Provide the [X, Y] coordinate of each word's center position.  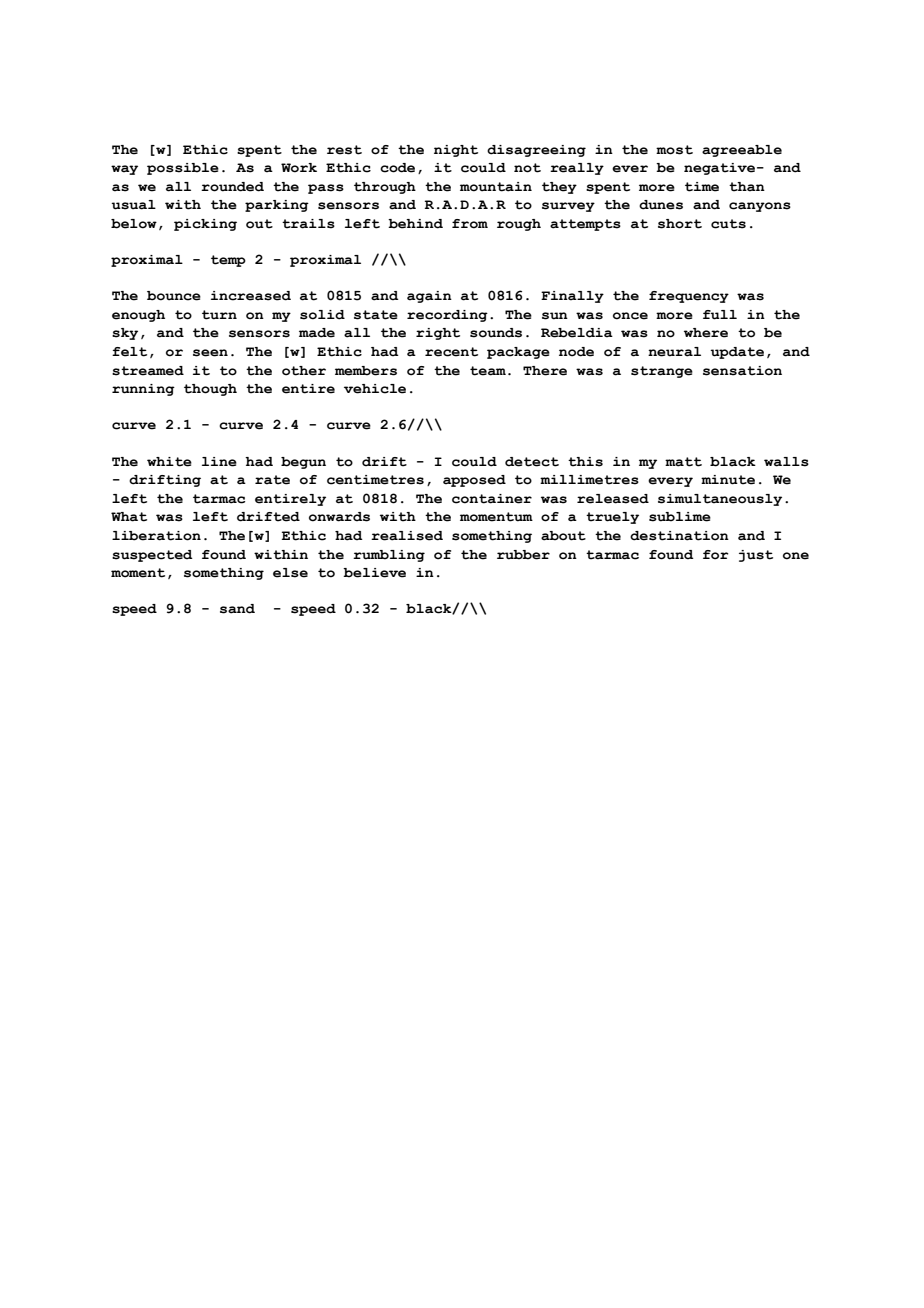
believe [374, 573]
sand [237, 609]
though [210, 390]
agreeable [742, 151]
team [488, 371]
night [456, 151]
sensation [742, 371]
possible [183, 169]
